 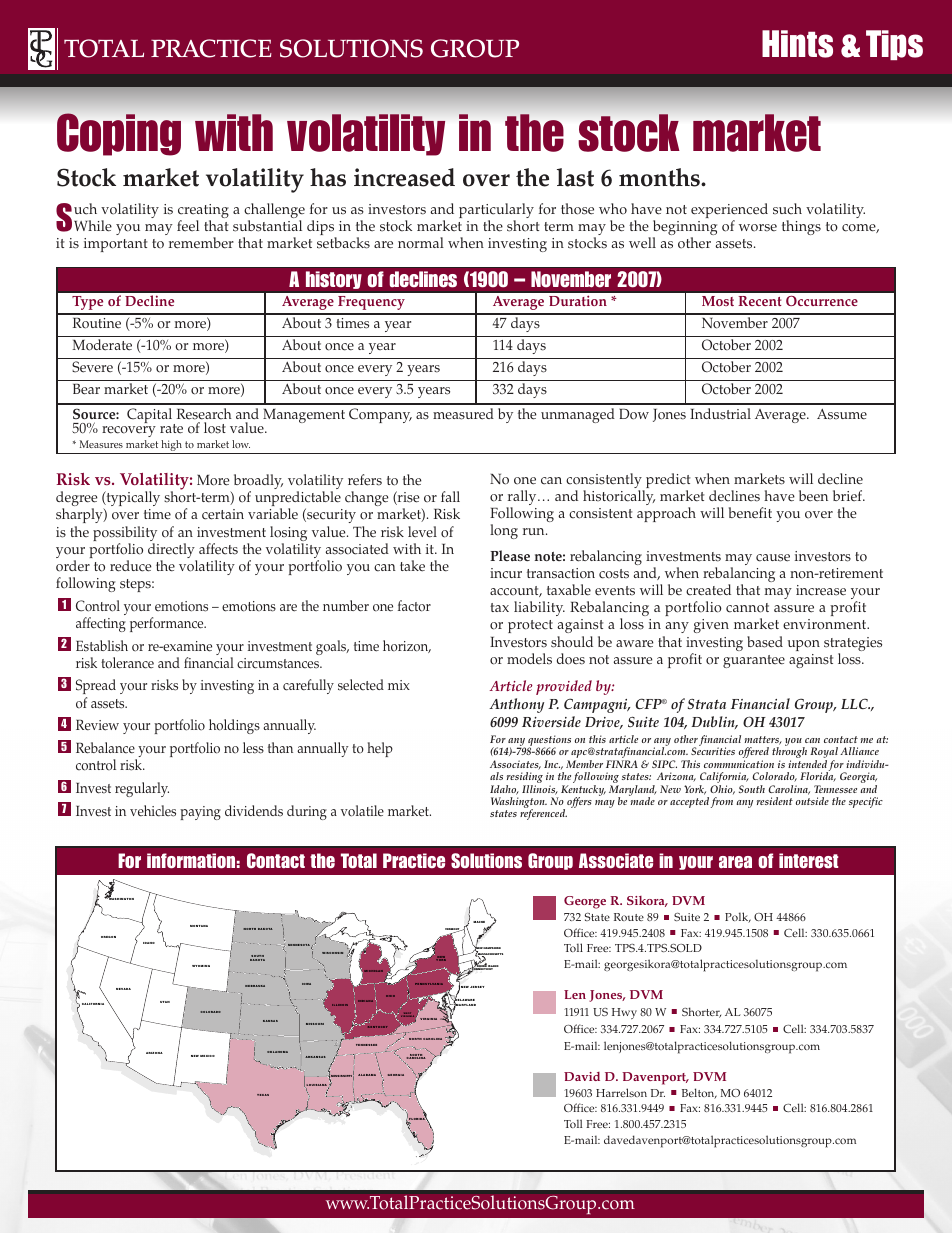 What do you see at coordinates (119, 134) in the document?
I see `Coping` at bounding box center [119, 134].
